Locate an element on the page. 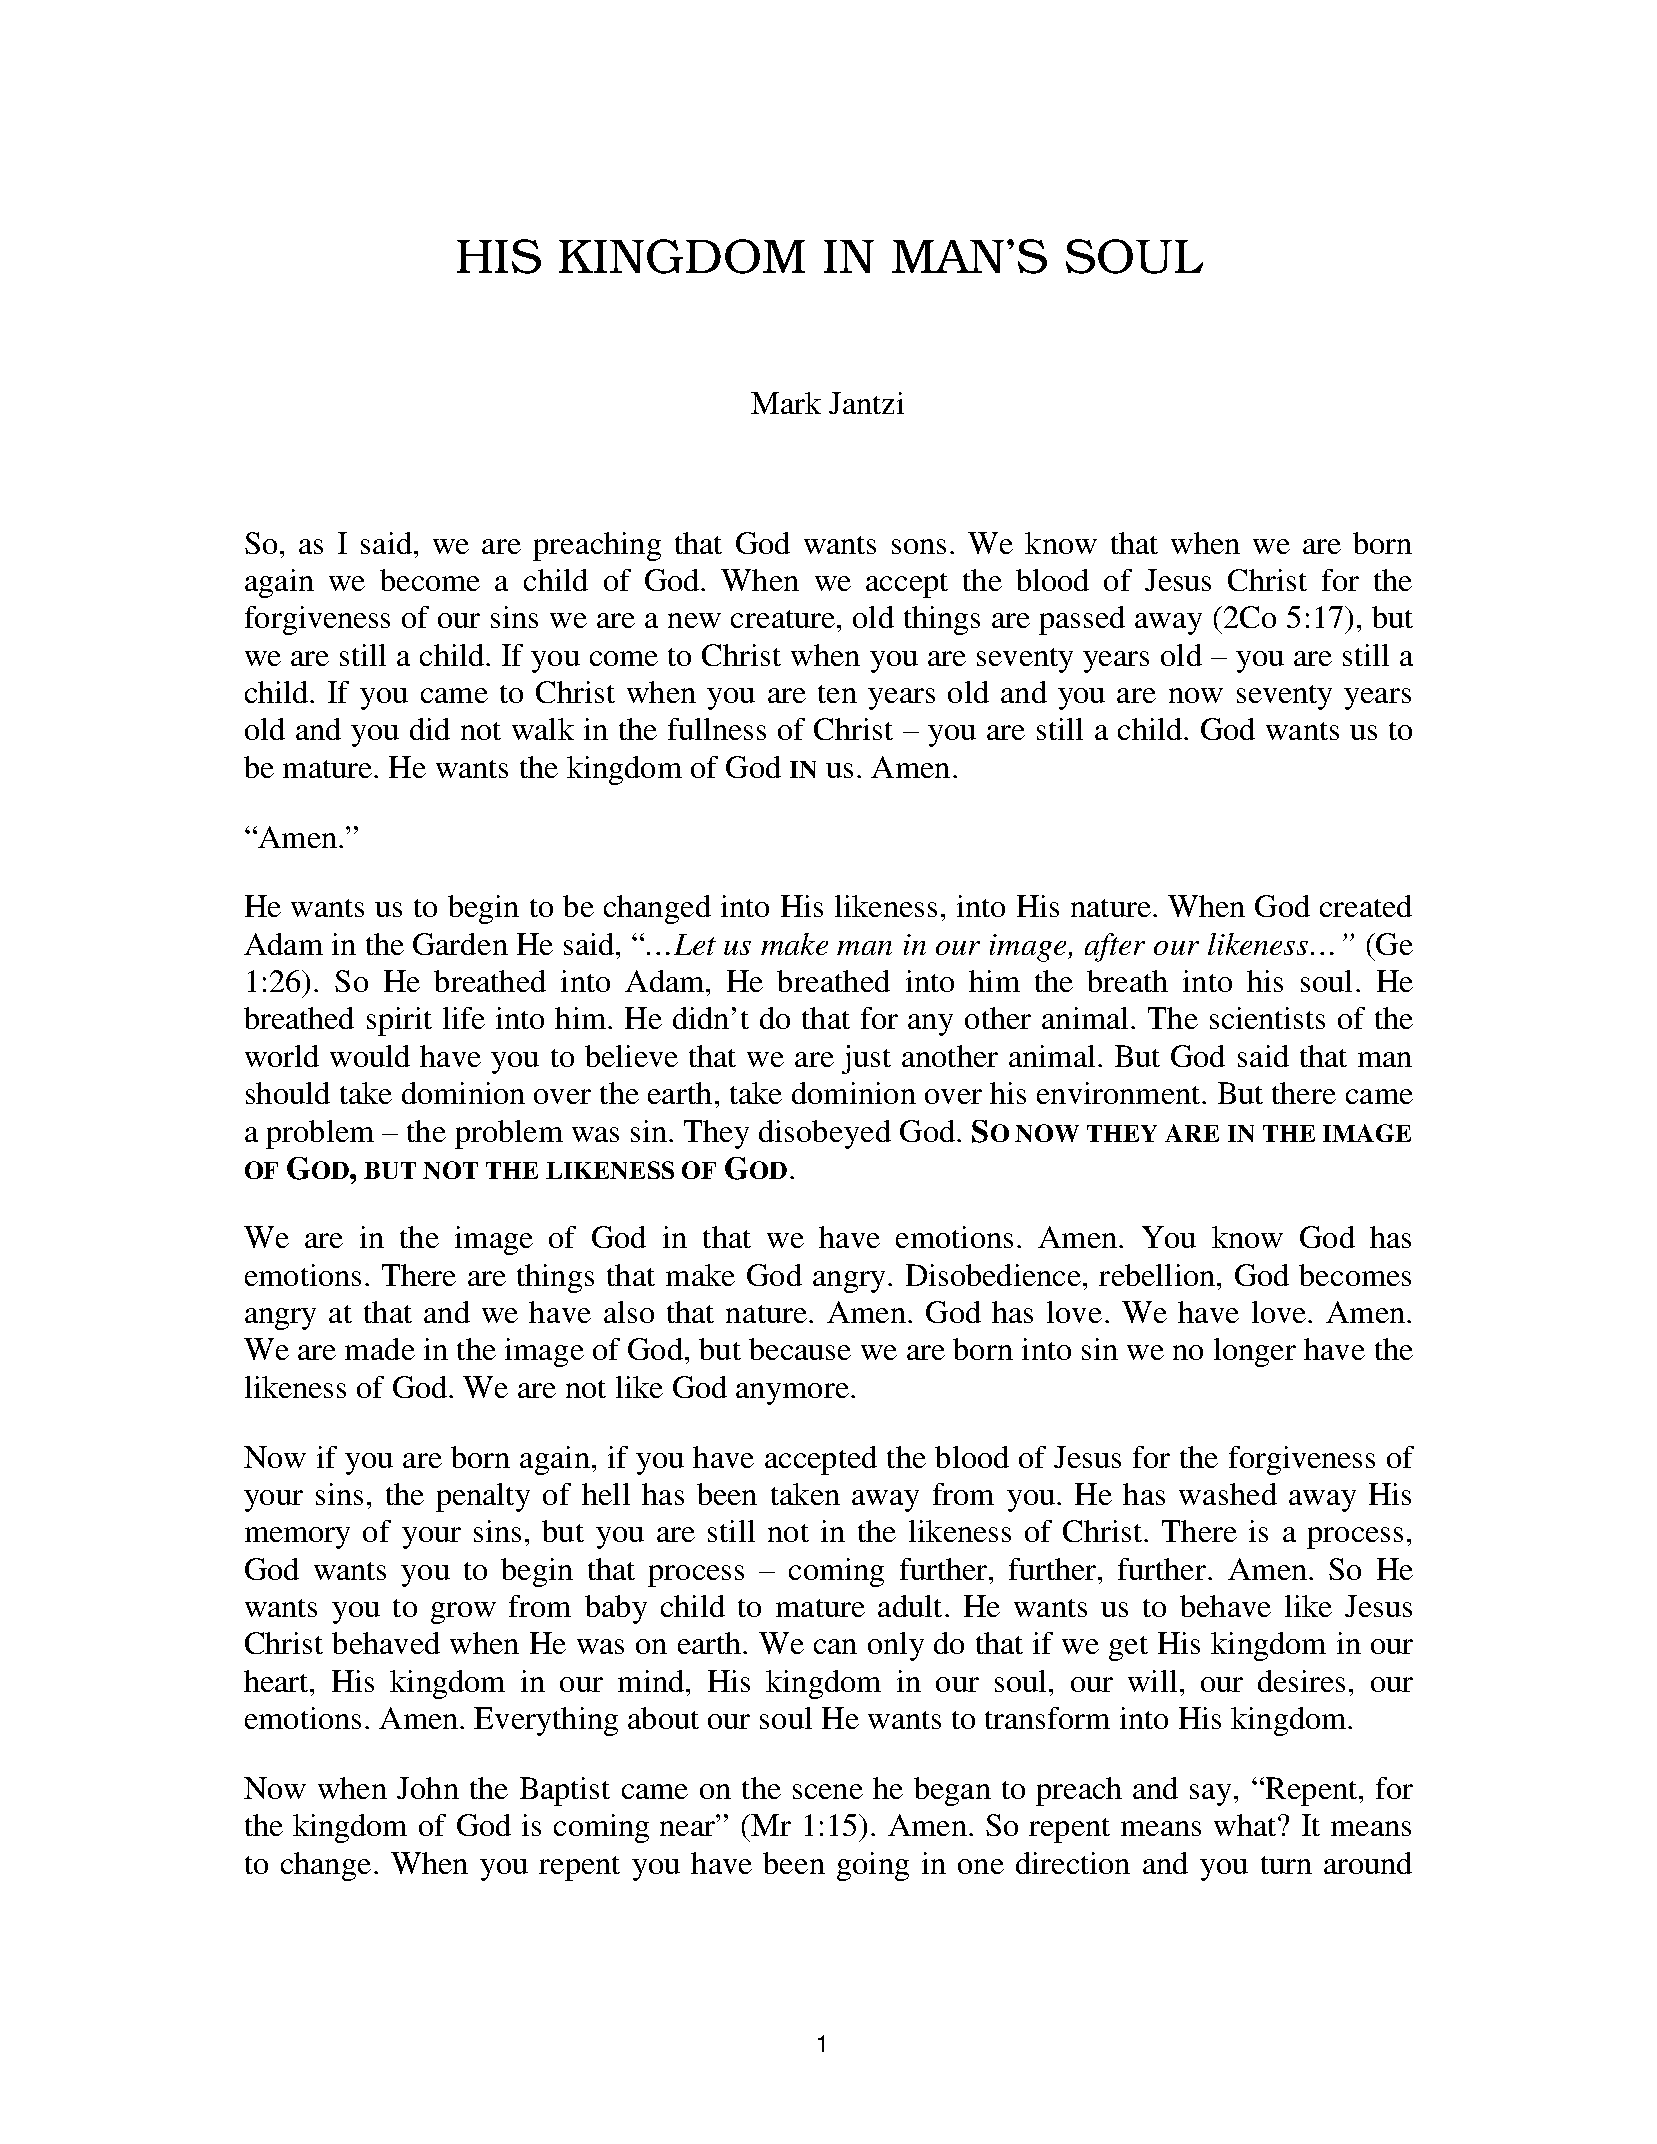 Image resolution: width=1657 pixels, height=2144 pixels. sons is located at coordinates (919, 546).
